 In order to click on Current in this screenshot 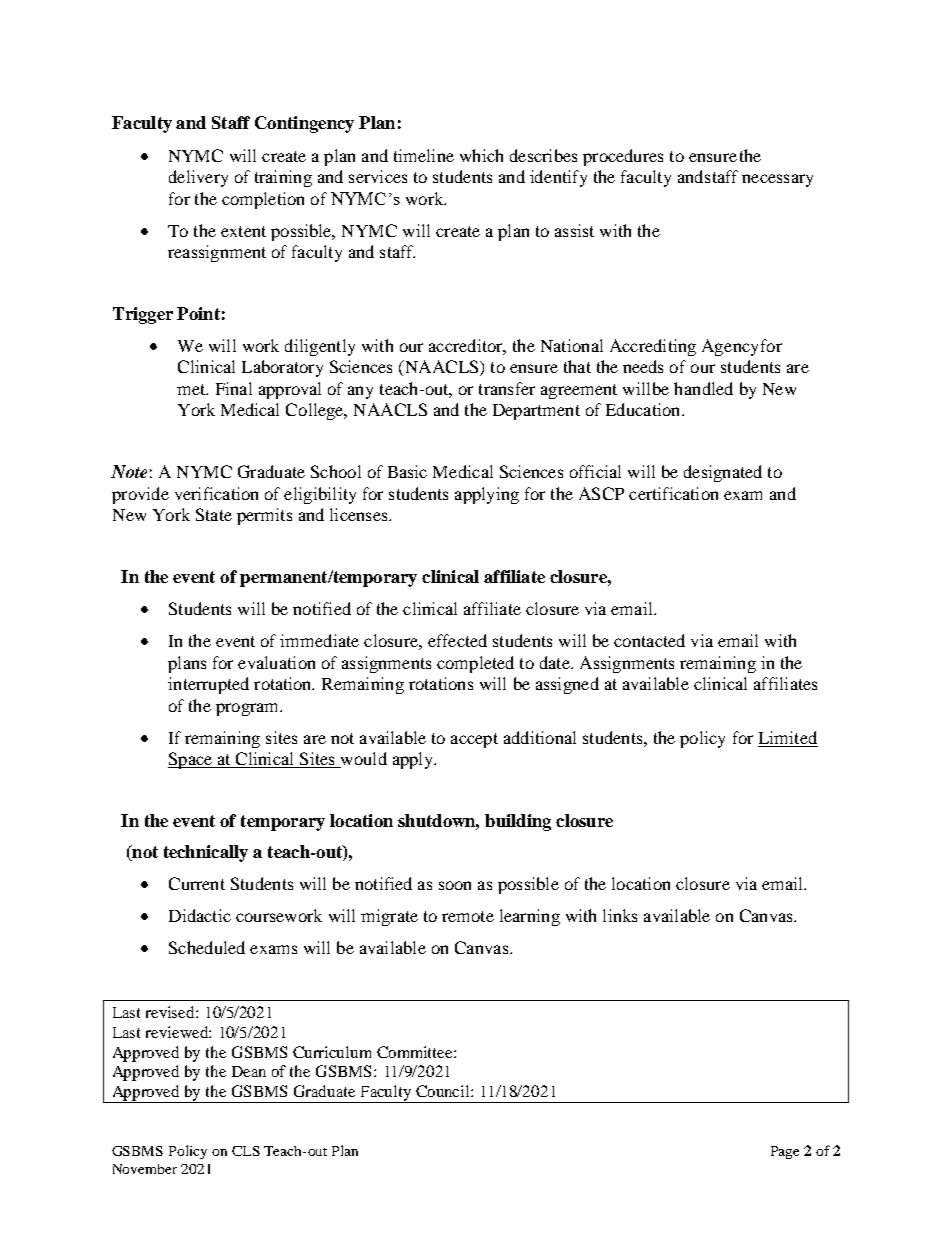, I will do `click(197, 883)`.
